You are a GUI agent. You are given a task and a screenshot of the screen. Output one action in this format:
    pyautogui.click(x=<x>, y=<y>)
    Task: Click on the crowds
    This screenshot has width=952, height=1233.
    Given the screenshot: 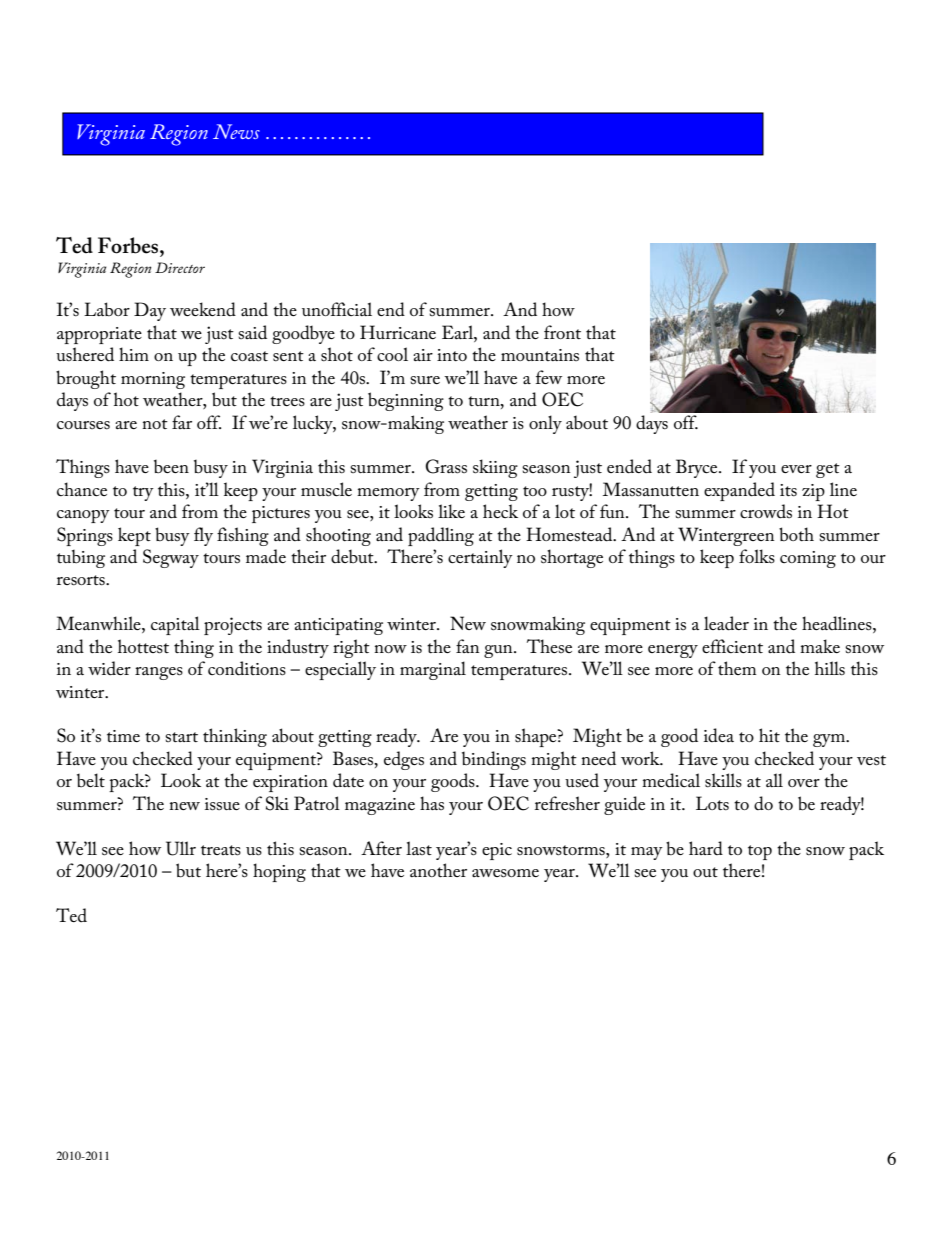 What is the action you would take?
    pyautogui.click(x=766, y=511)
